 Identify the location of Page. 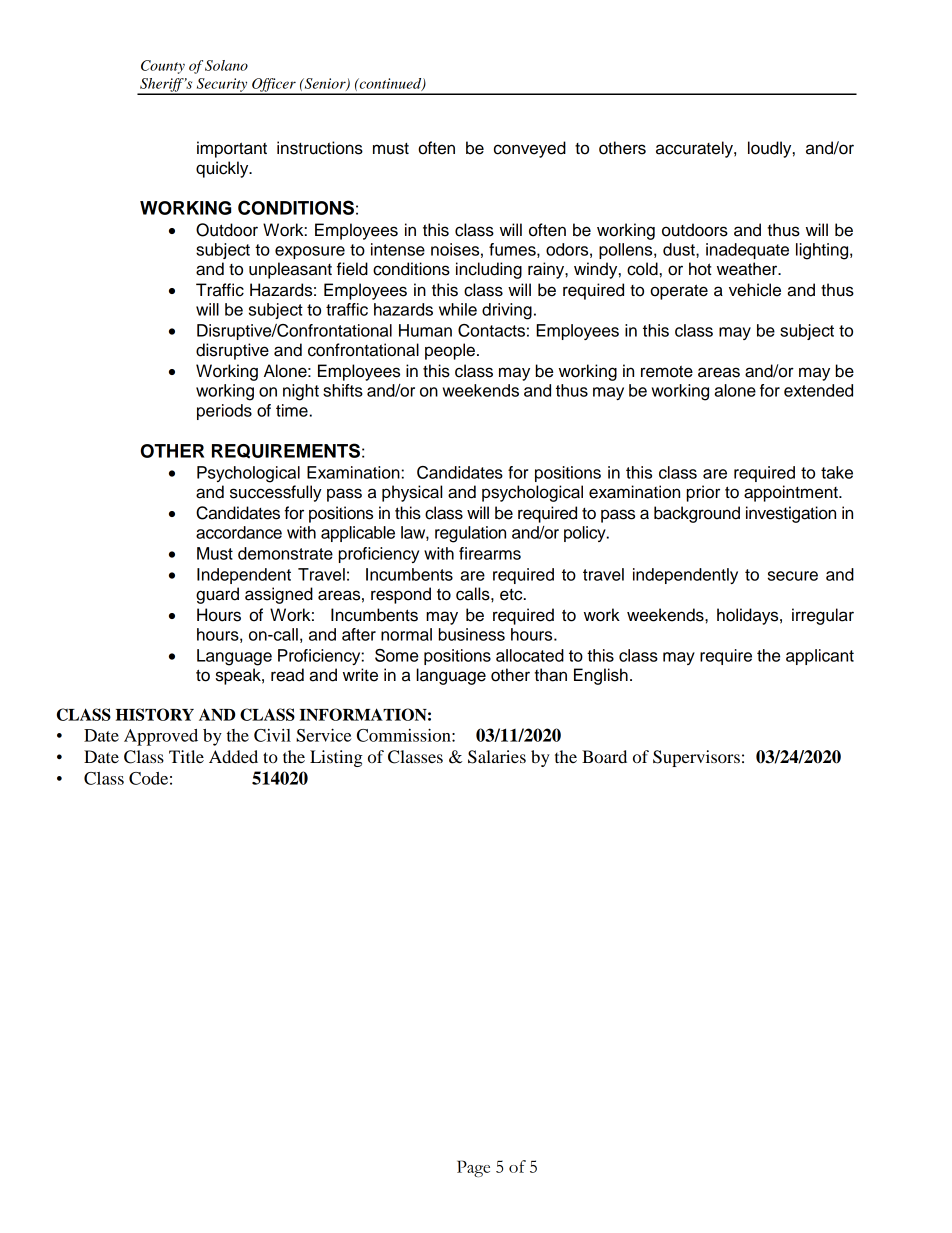
(473, 1168).
